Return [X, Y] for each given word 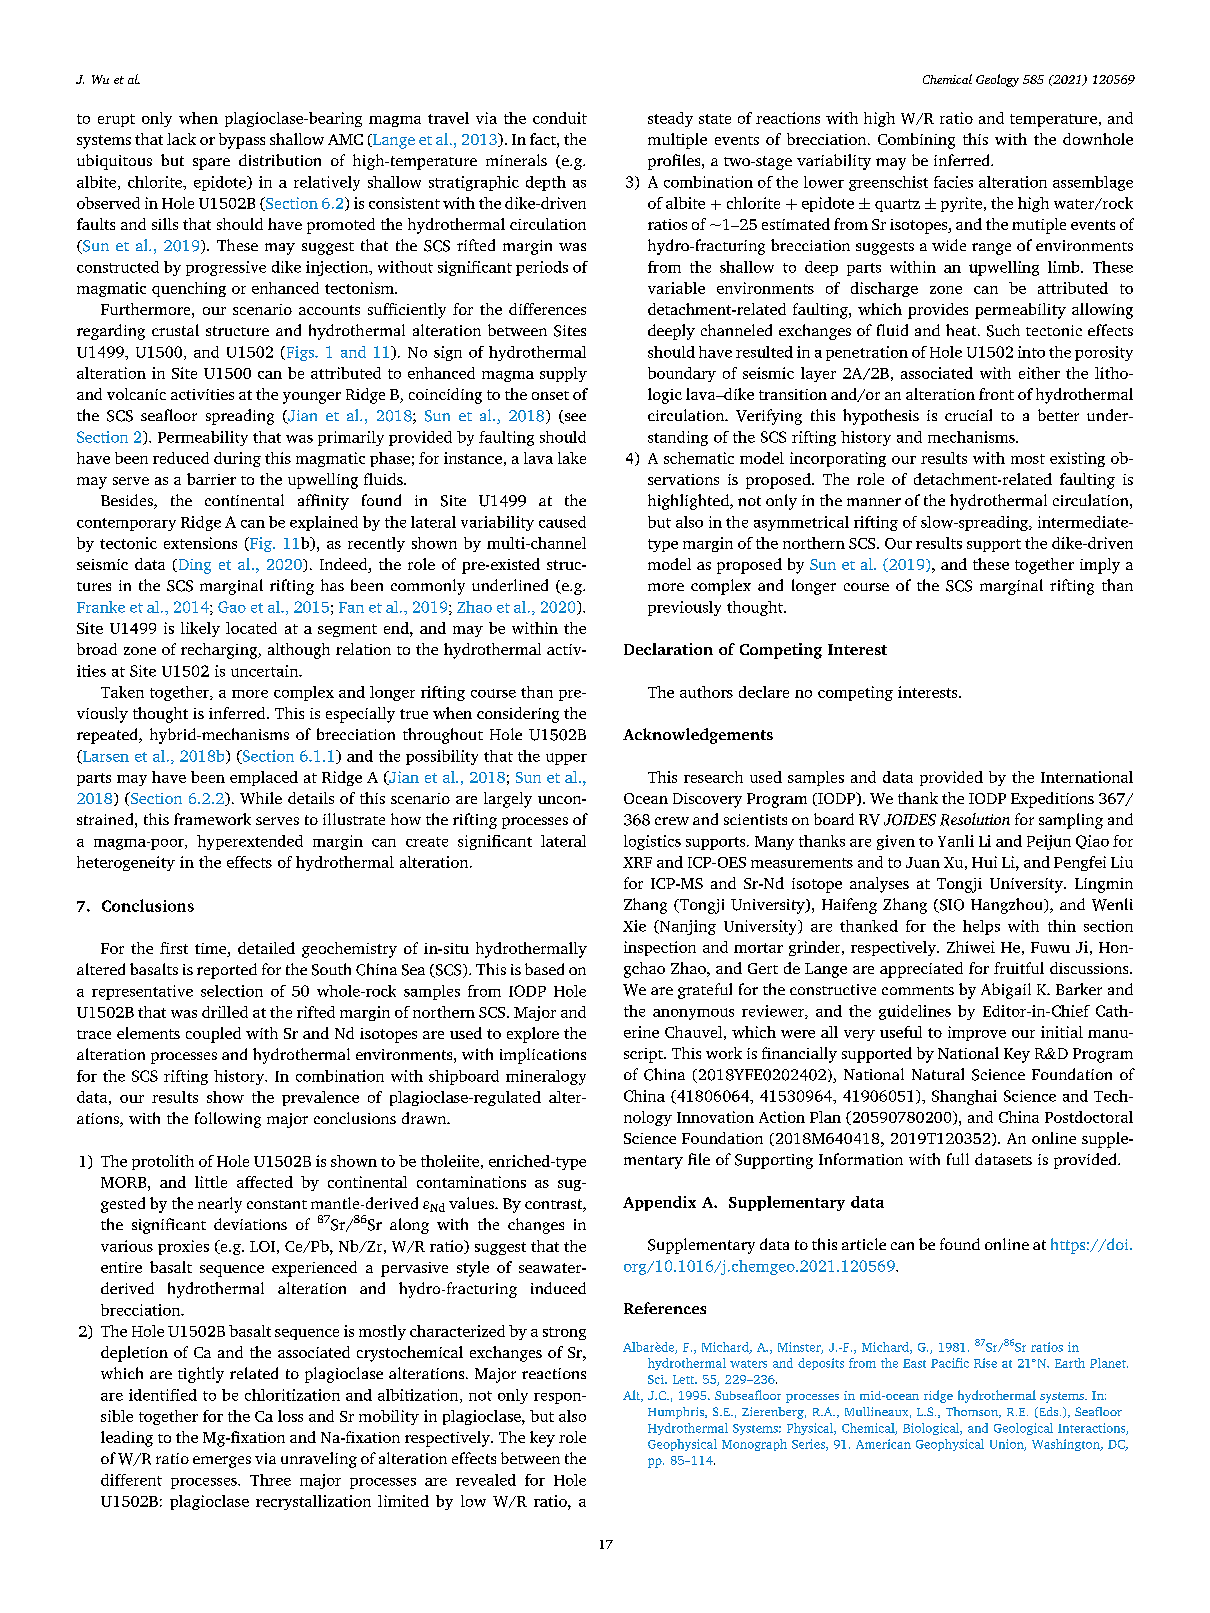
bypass [242, 141]
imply [1100, 566]
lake [572, 458]
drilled [225, 1012]
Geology [997, 80]
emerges [222, 1462]
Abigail [1006, 991]
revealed [486, 1480]
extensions [200, 543]
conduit [560, 118]
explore [533, 1035]
